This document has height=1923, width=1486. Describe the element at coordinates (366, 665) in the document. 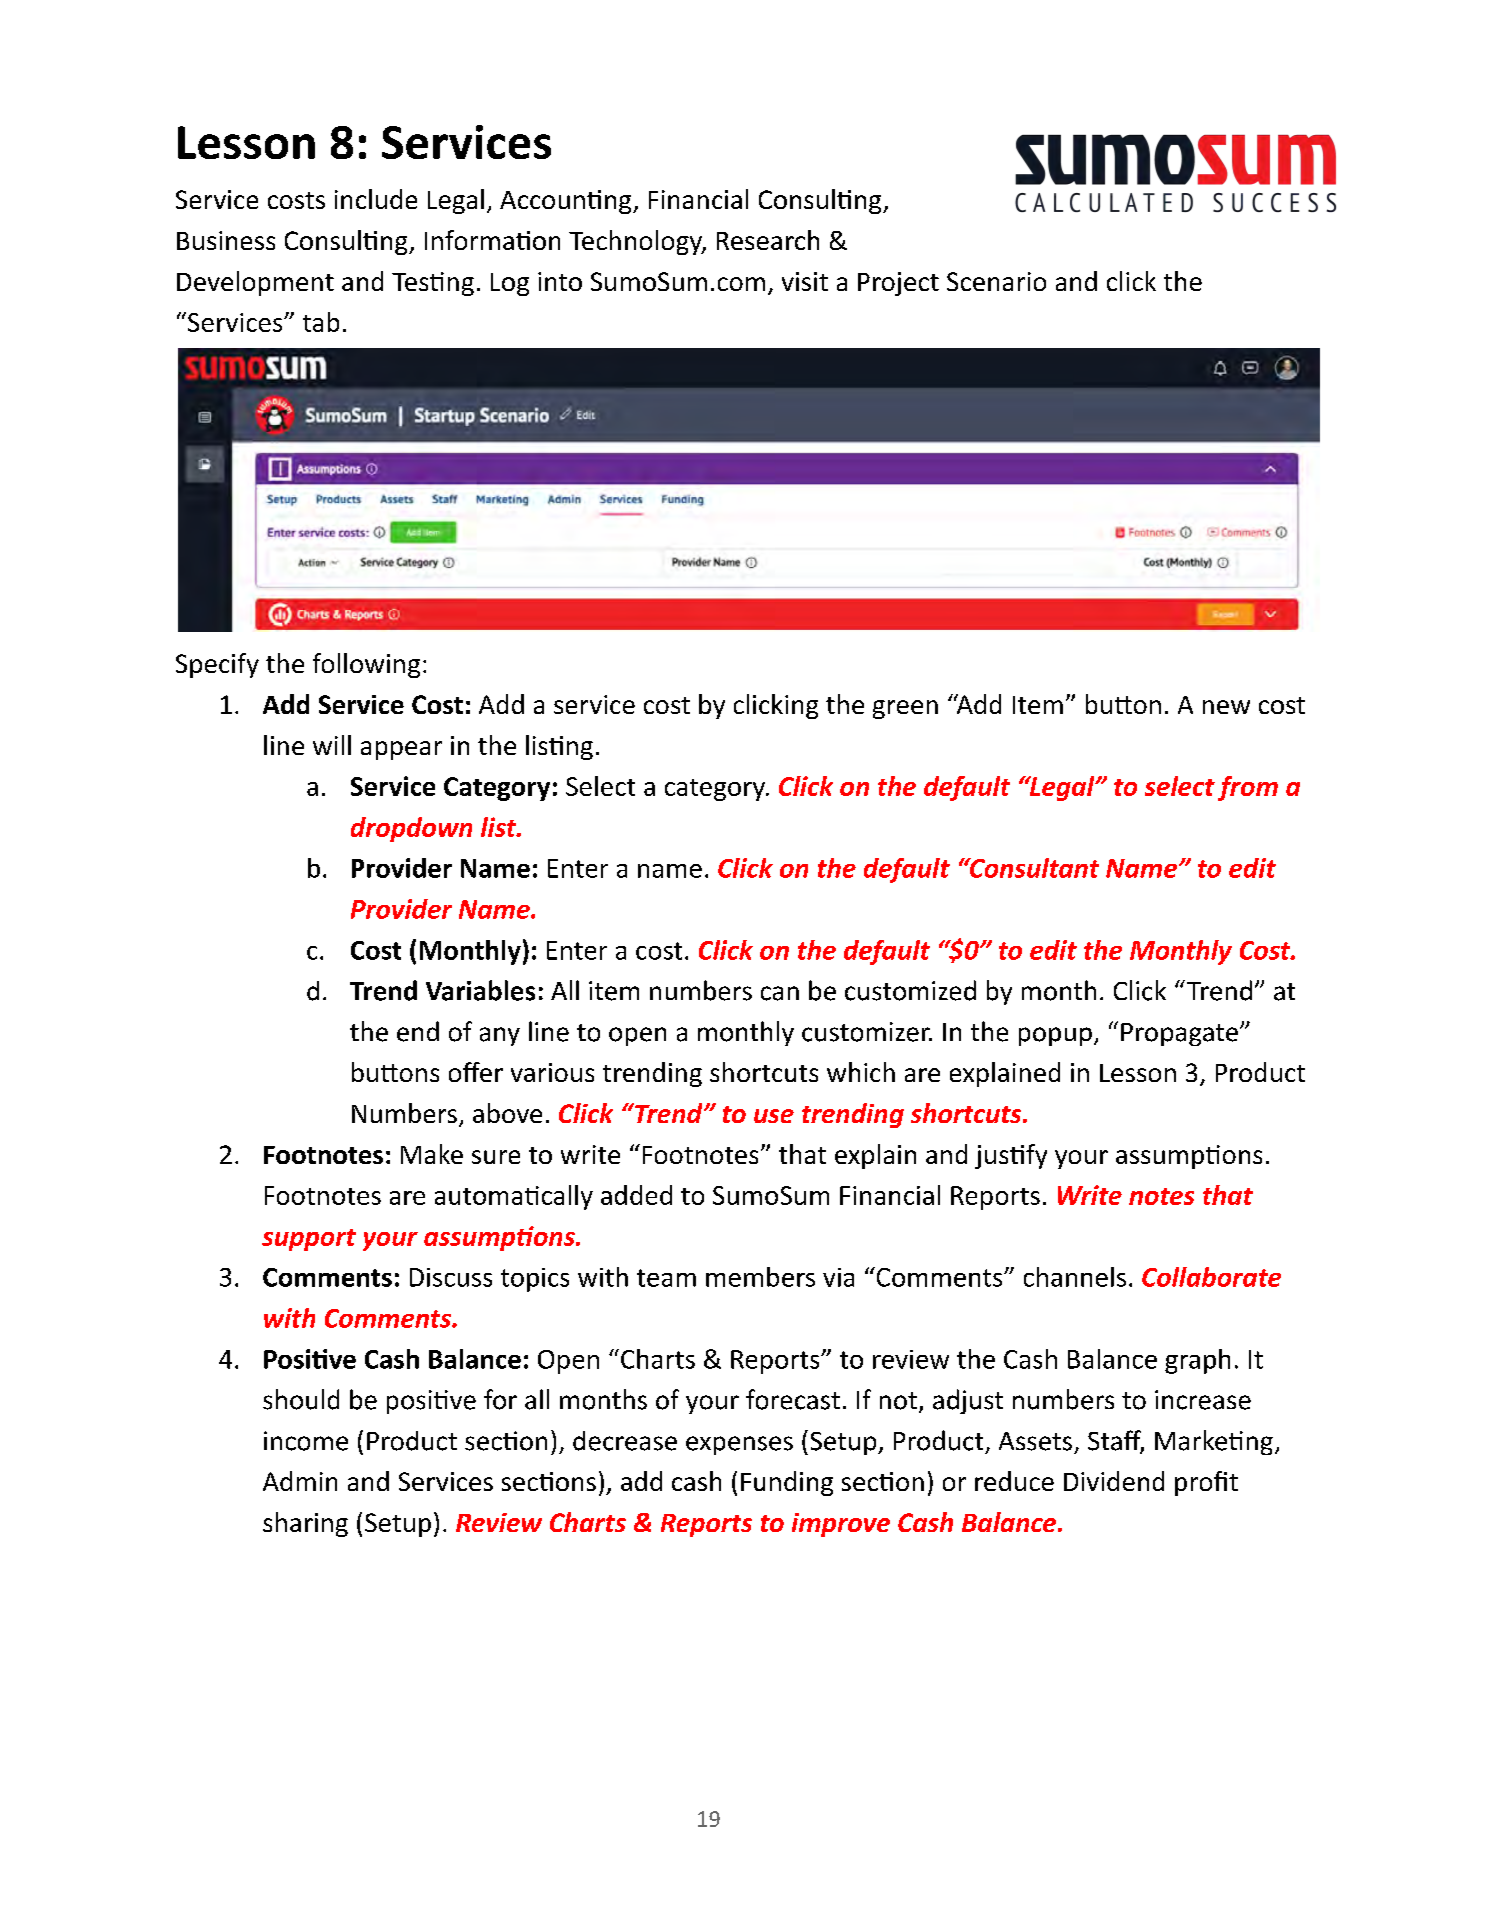

I see `following` at that location.
